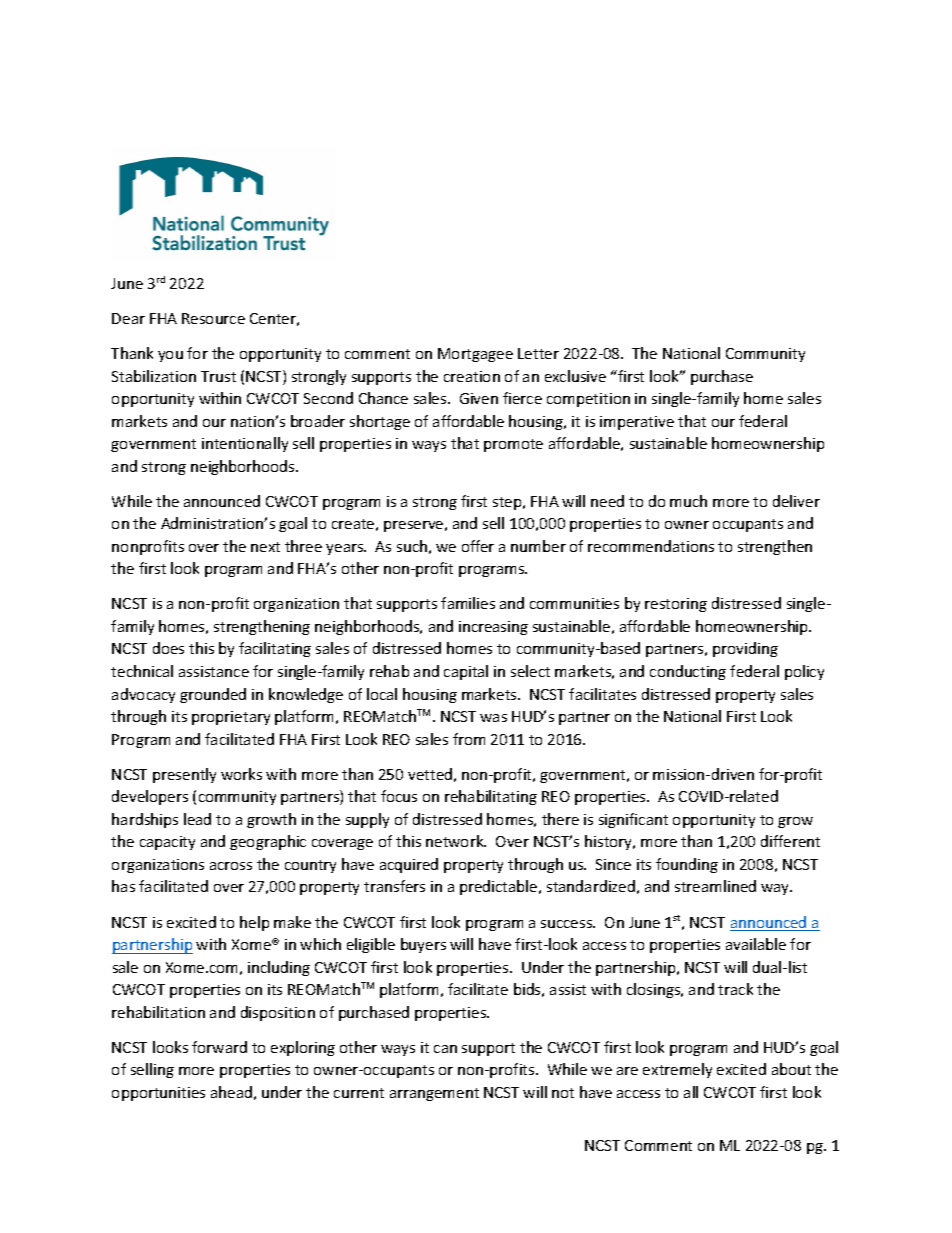 The height and width of the document is (1233, 952). What do you see at coordinates (219, 1047) in the document?
I see `forward` at bounding box center [219, 1047].
